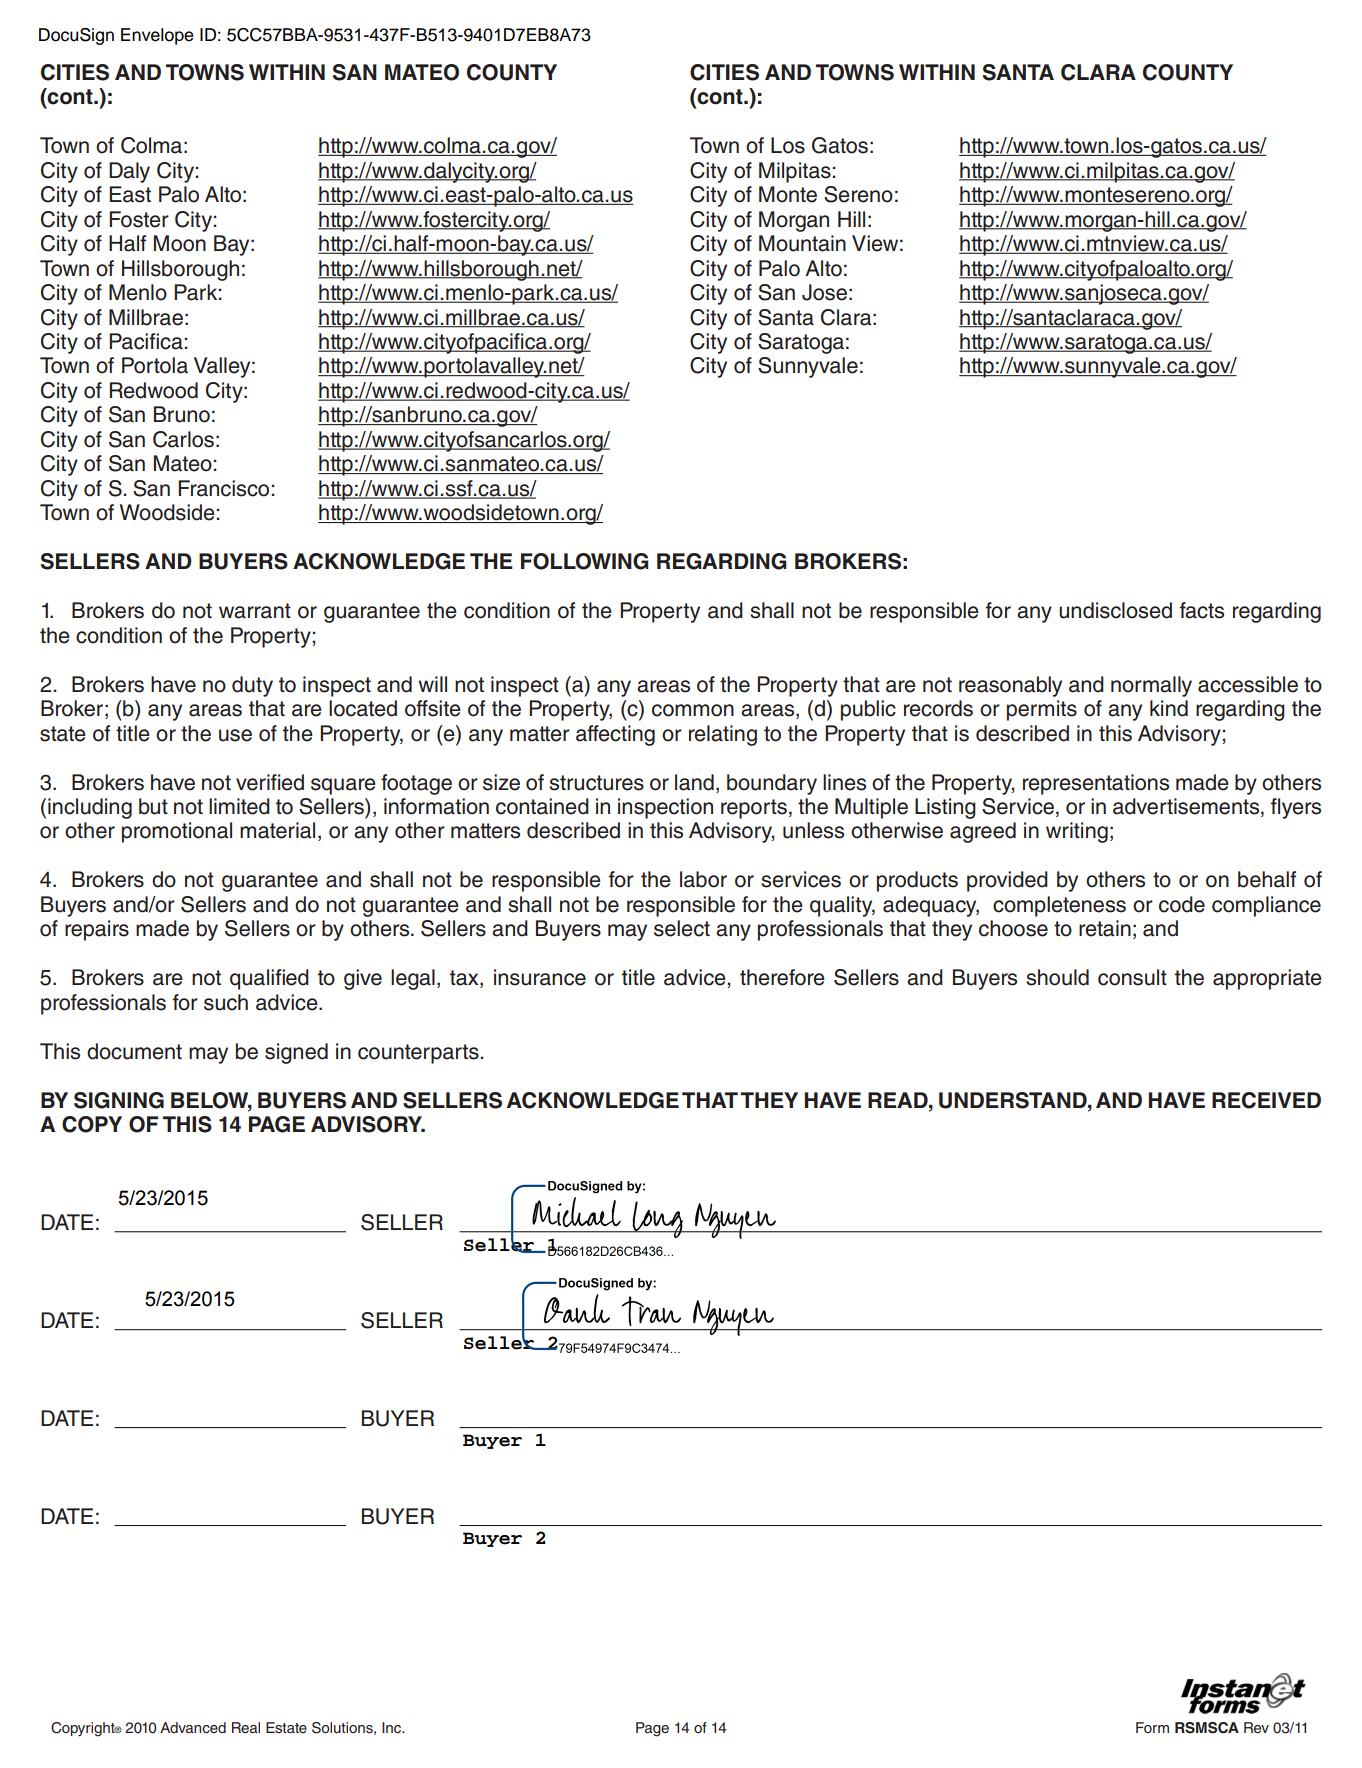 The height and width of the image is (1768, 1362). What do you see at coordinates (226, 1002) in the image?
I see `such` at bounding box center [226, 1002].
